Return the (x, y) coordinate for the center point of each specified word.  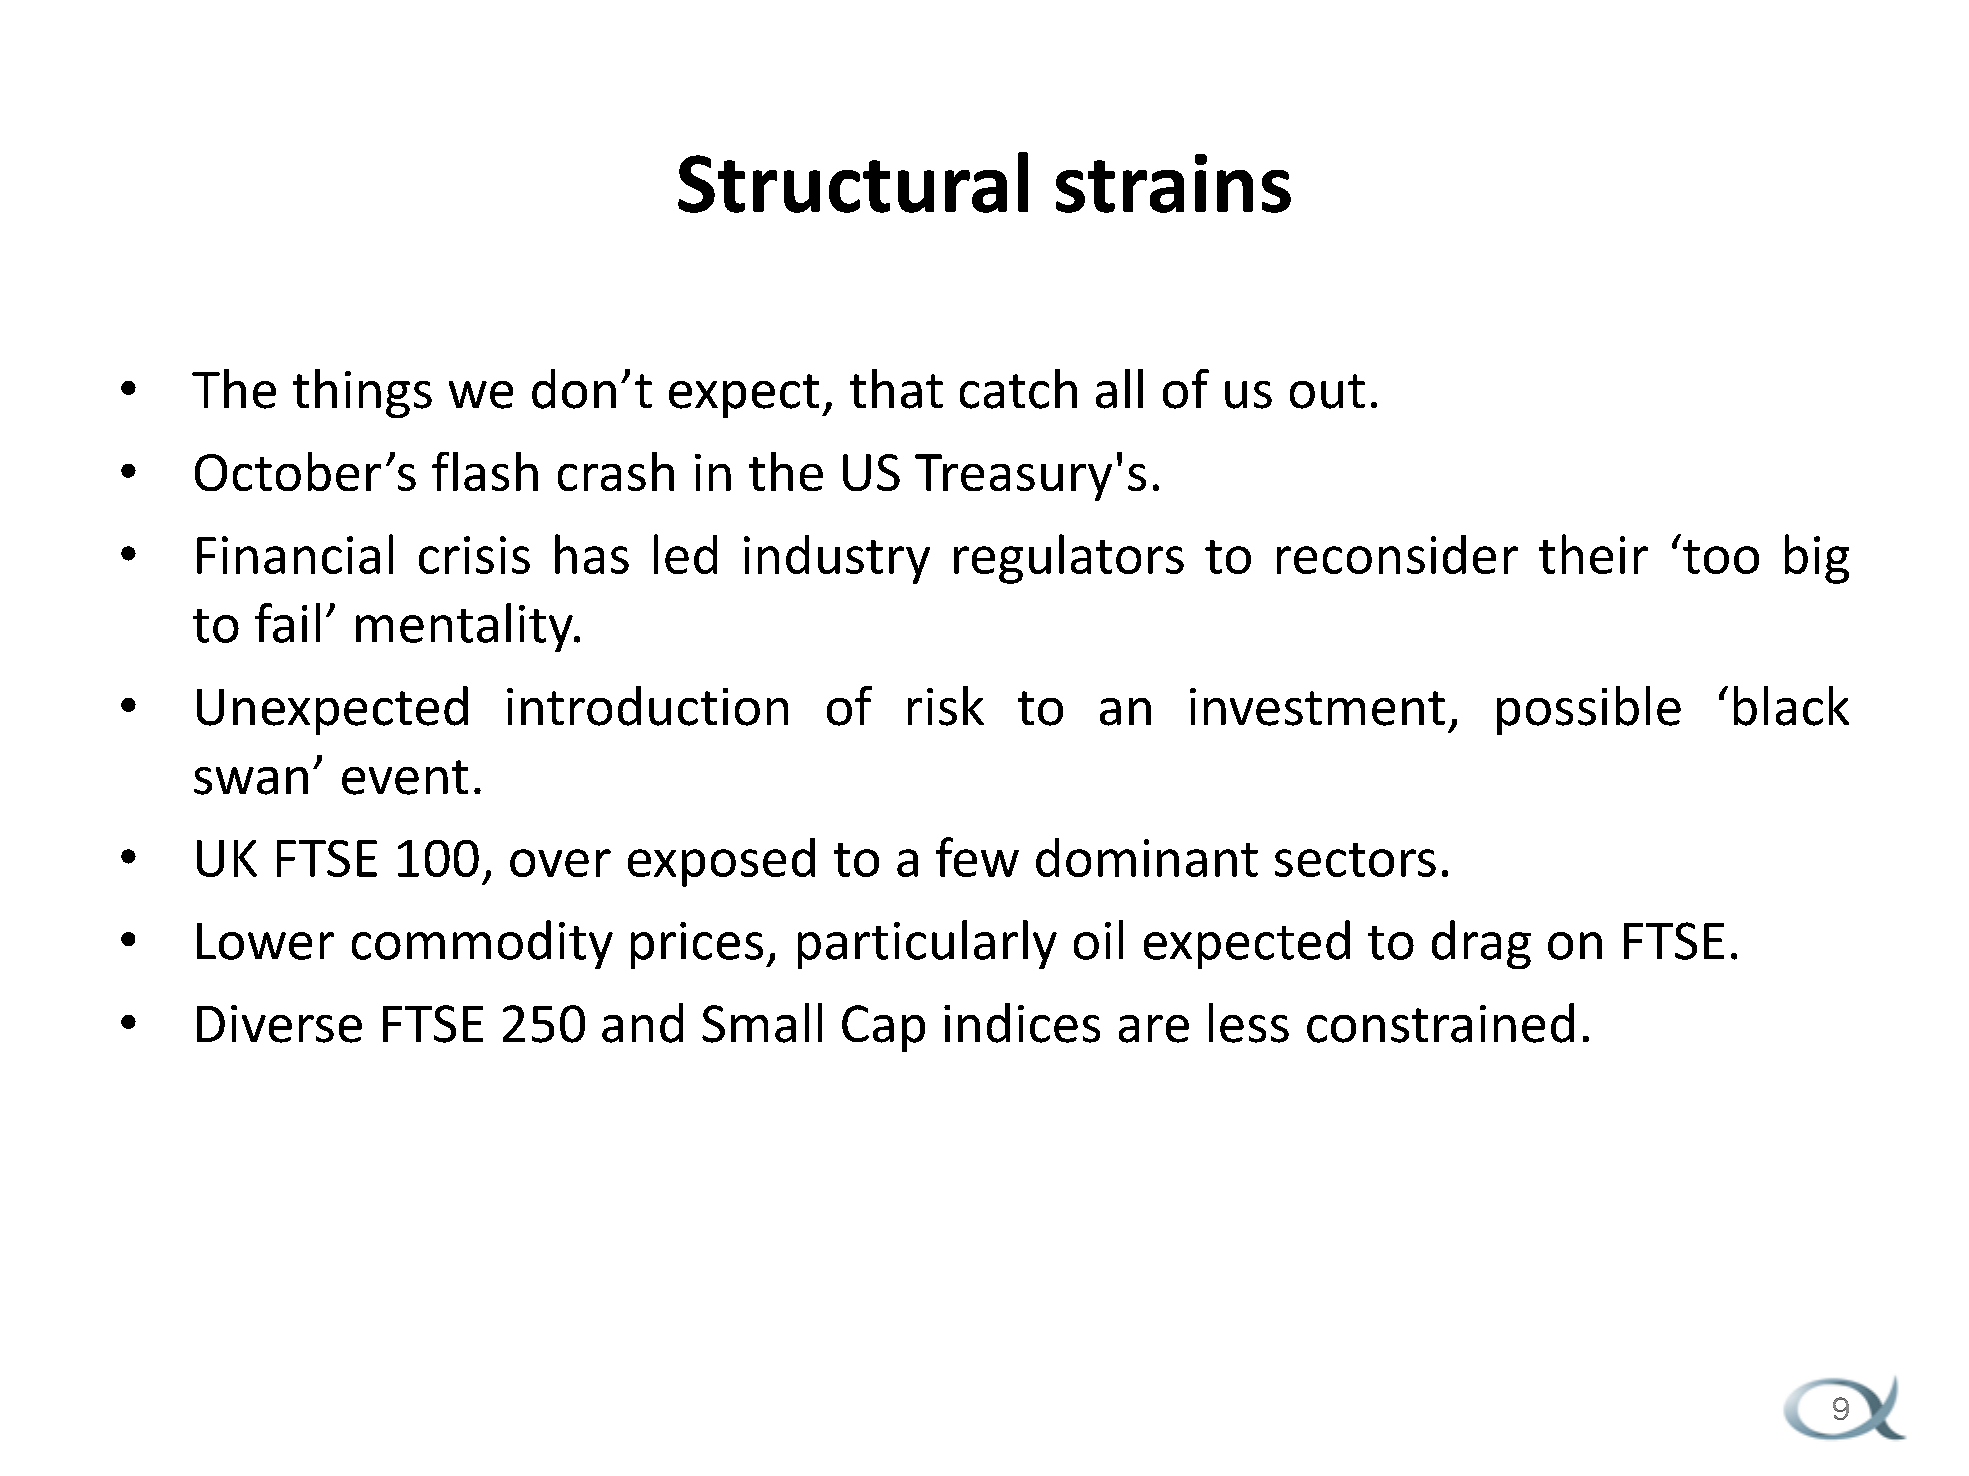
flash (485, 471)
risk (946, 706)
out (1327, 391)
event (405, 777)
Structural (853, 182)
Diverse (279, 1024)
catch (1018, 389)
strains (1173, 183)
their (1593, 554)
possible (1589, 710)
